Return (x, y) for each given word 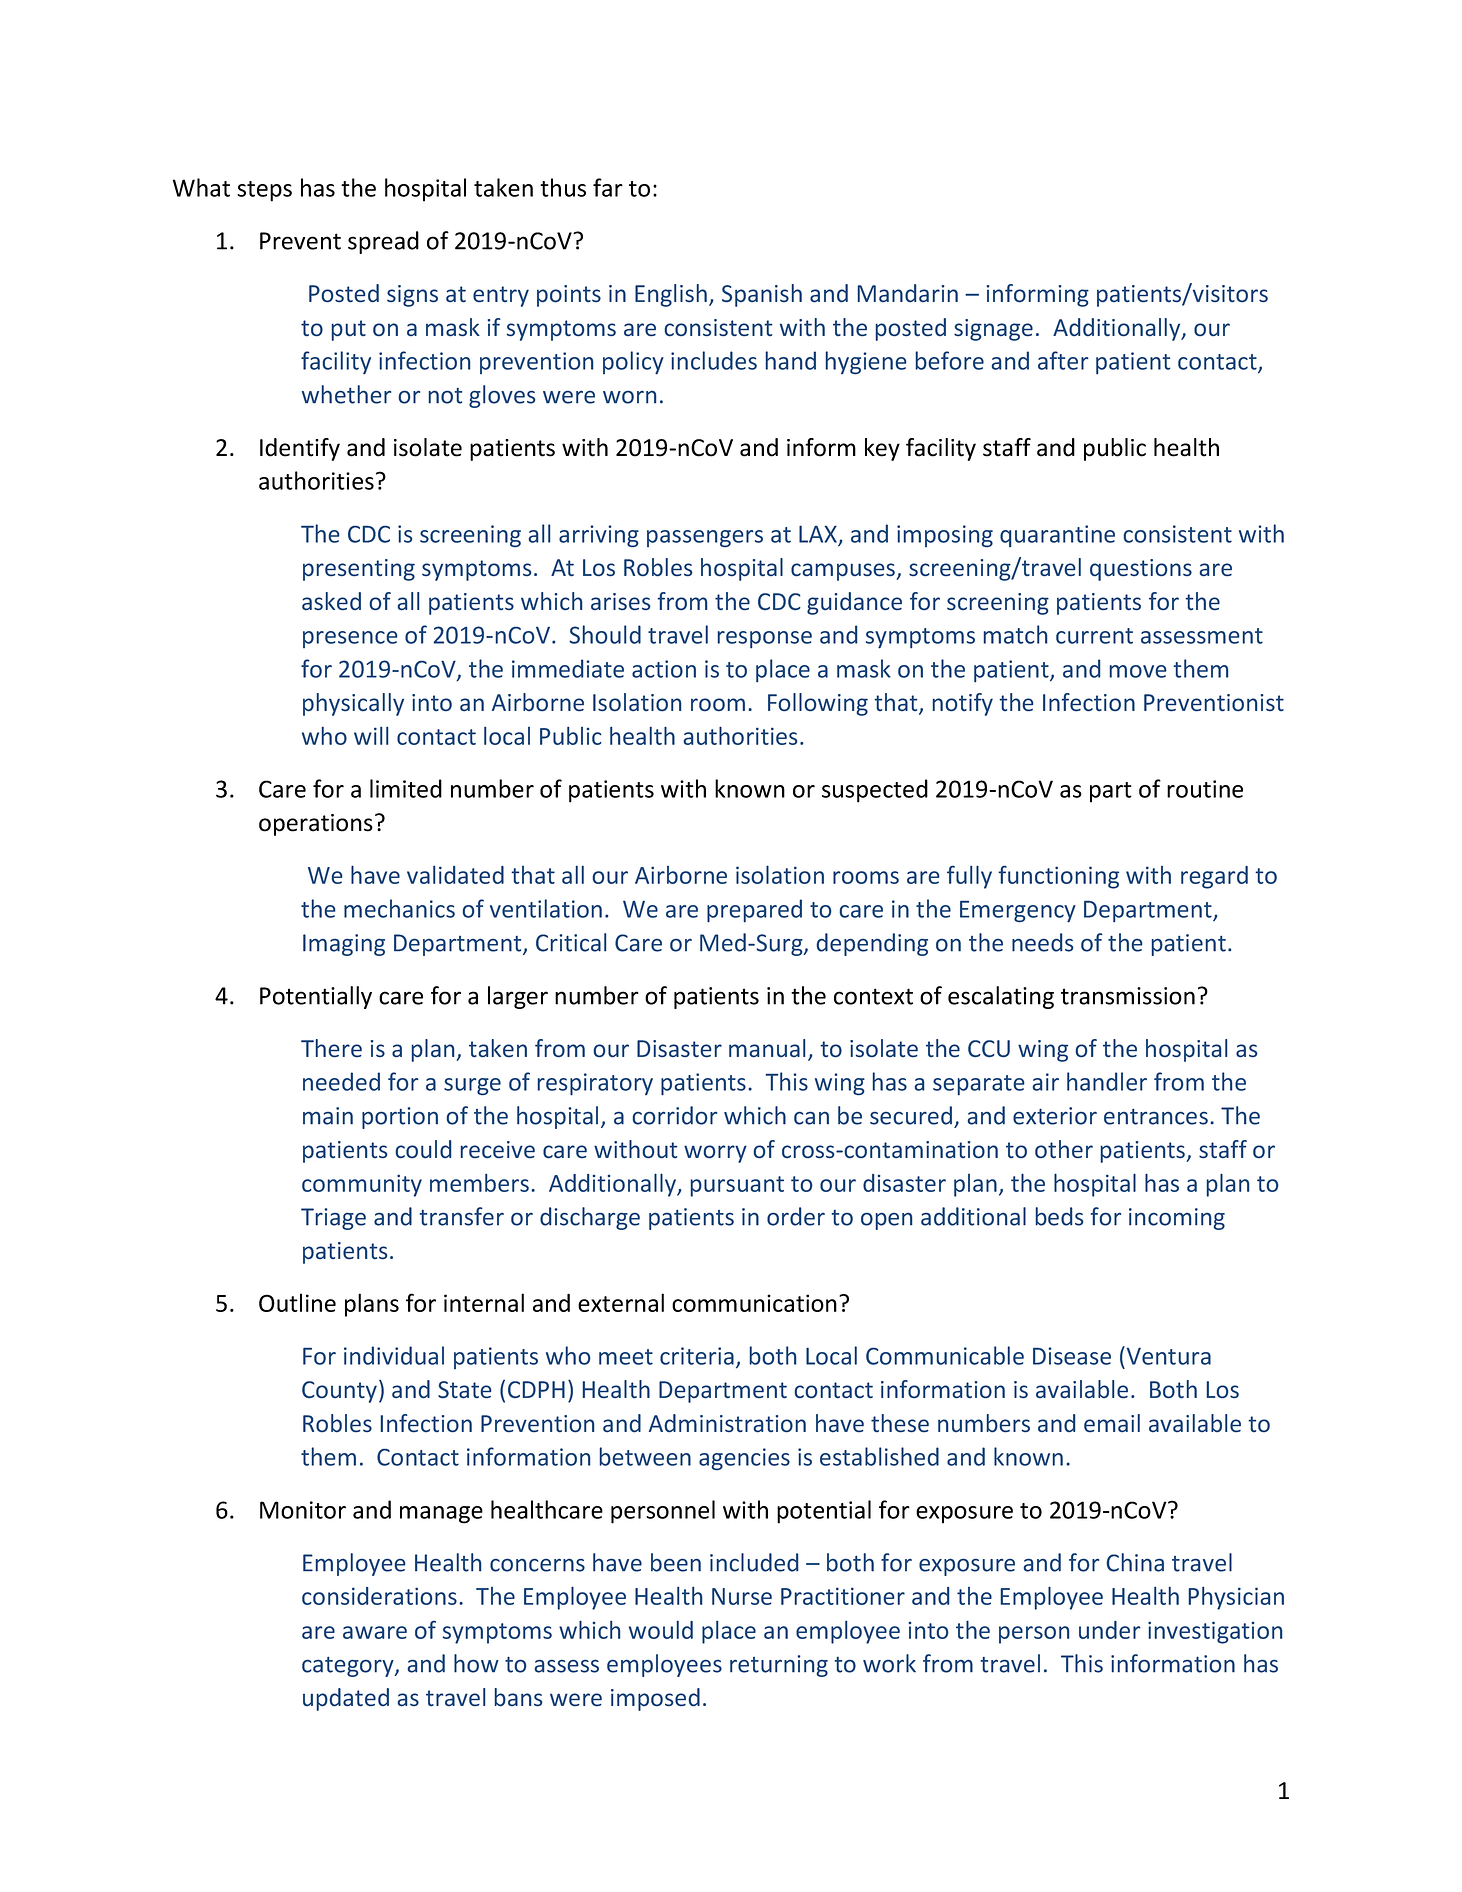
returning (779, 1666)
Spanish (762, 295)
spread (383, 242)
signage (993, 330)
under (1110, 1630)
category (349, 1667)
